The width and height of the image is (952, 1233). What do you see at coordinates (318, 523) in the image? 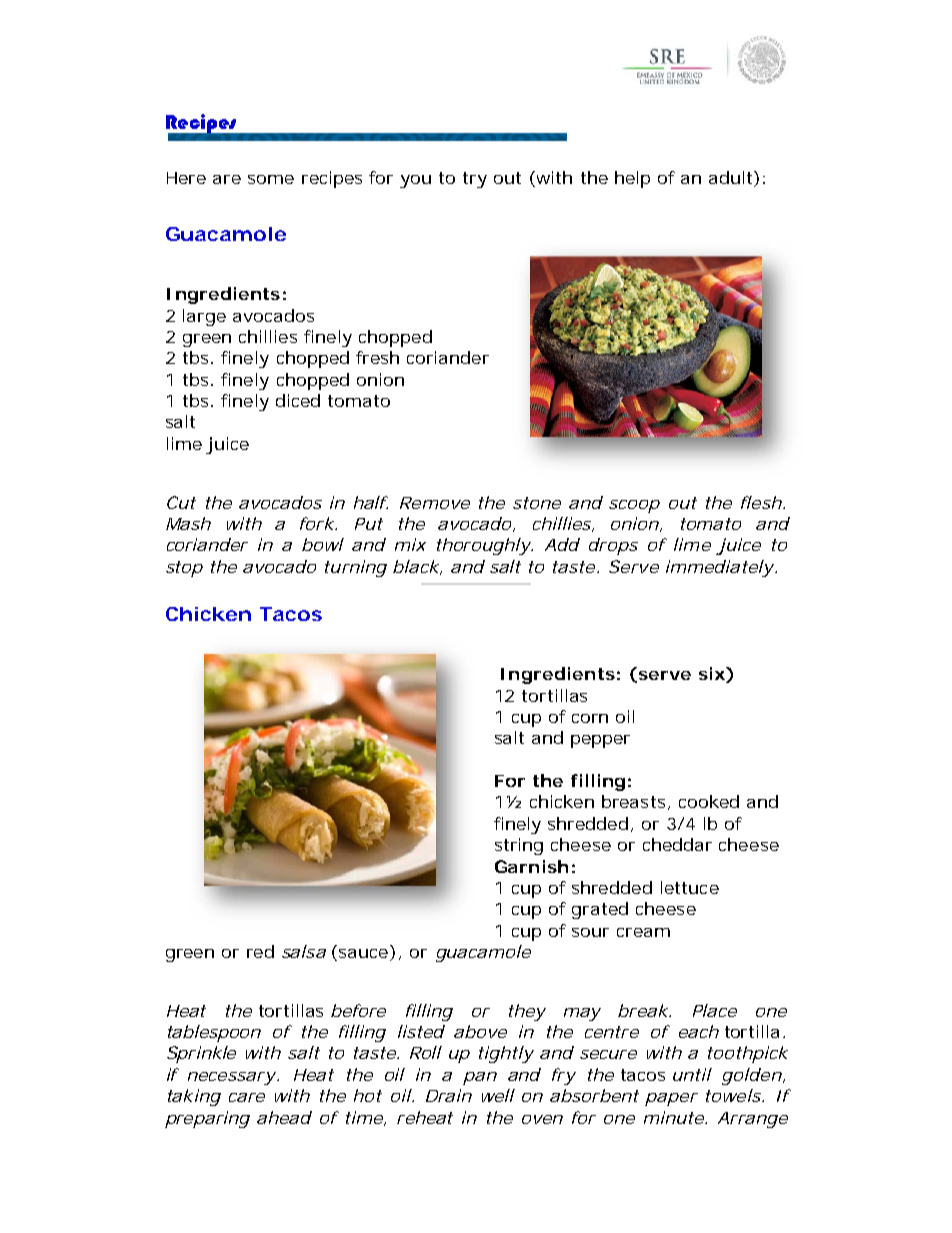
I see `fork` at bounding box center [318, 523].
